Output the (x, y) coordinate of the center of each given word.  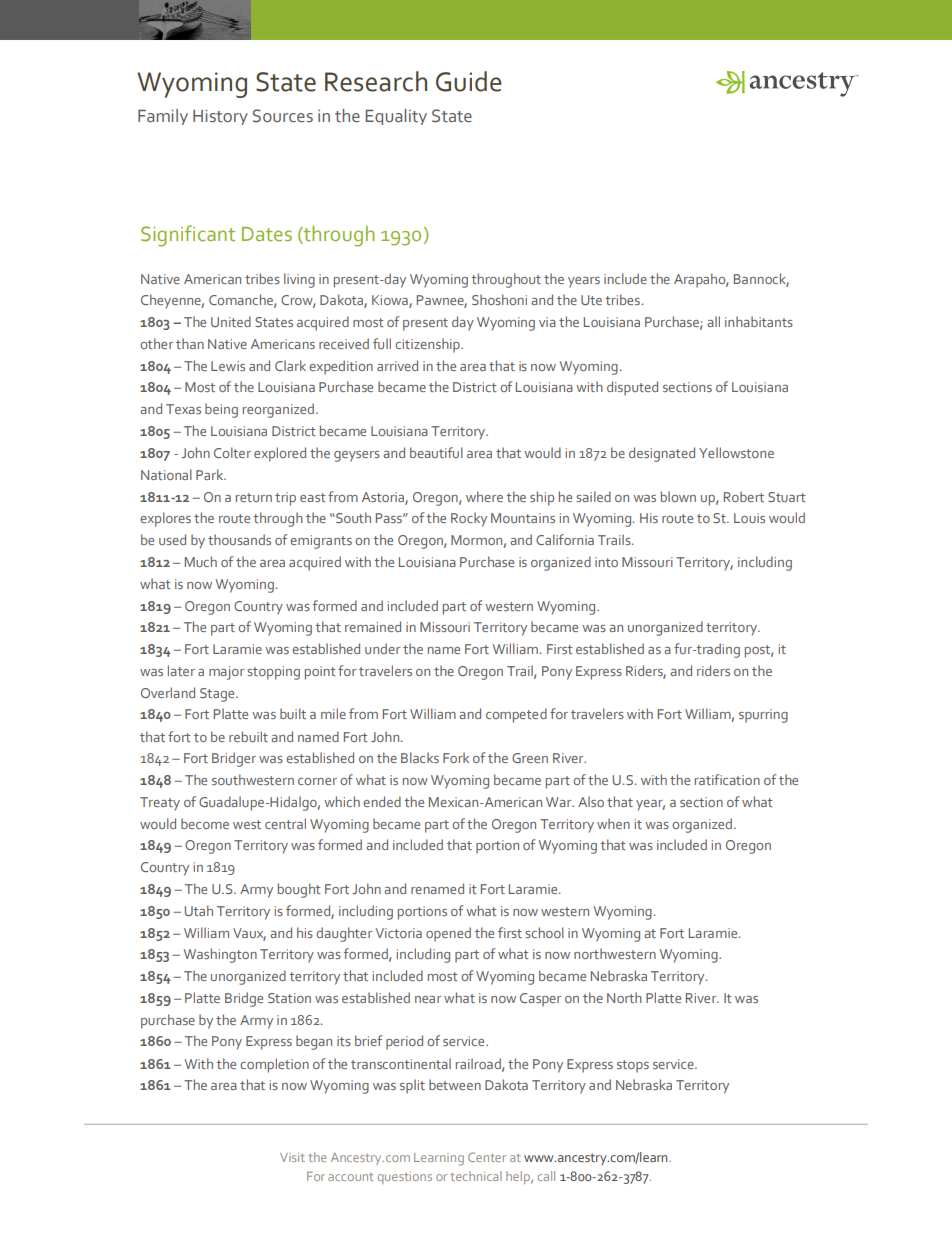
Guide (469, 81)
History (220, 117)
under (382, 648)
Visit (292, 1157)
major (226, 673)
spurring (763, 716)
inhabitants (759, 321)
